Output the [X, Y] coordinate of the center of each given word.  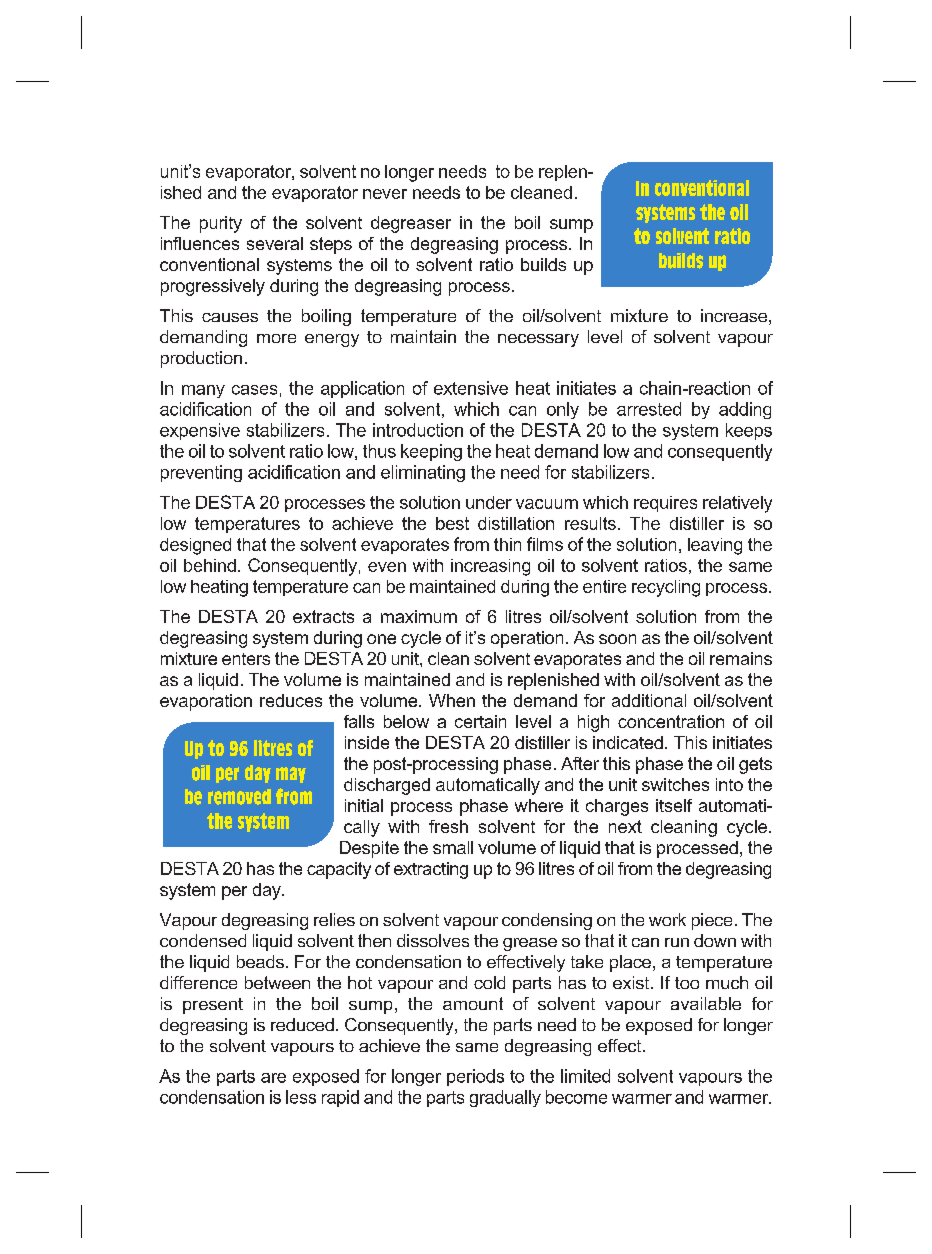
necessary [538, 340]
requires [665, 504]
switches [675, 784]
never [385, 194]
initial [364, 805]
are [273, 1078]
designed [195, 546]
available [706, 1003]
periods [475, 1077]
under [489, 502]
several [275, 243]
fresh [448, 826]
